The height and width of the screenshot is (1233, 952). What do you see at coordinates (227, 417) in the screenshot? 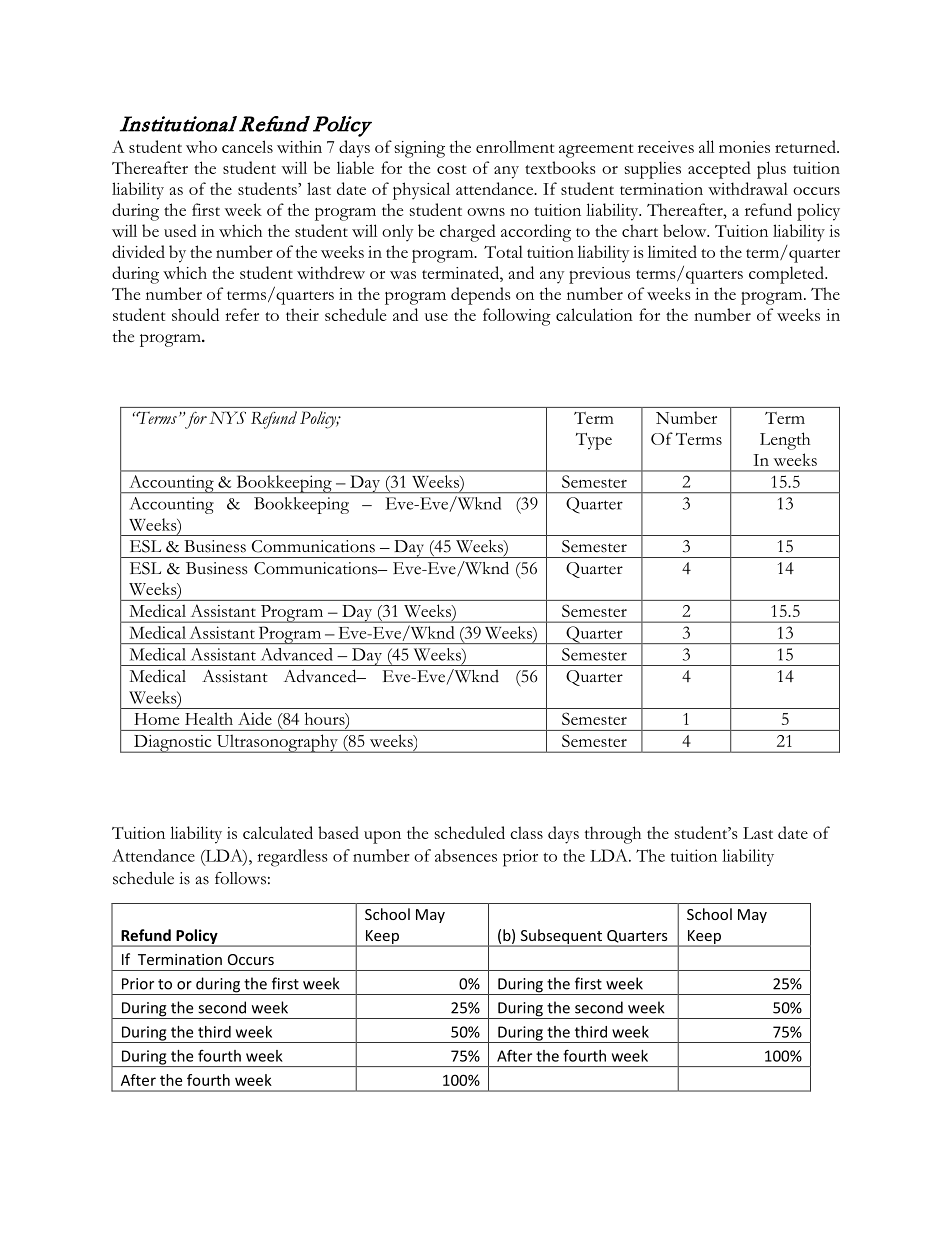
I see `NYS` at bounding box center [227, 417].
